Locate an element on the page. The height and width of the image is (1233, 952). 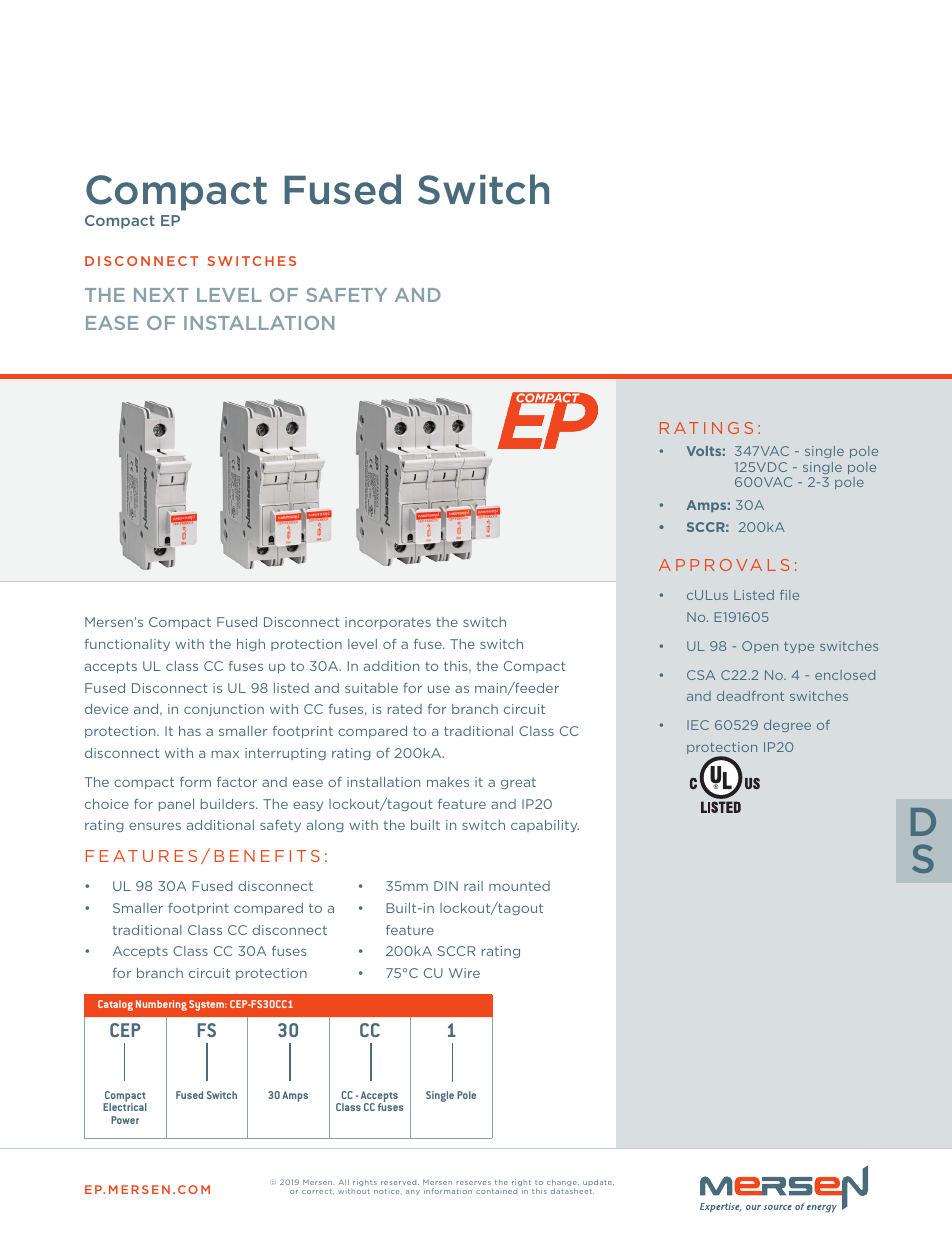
NEXT is located at coordinates (161, 295).
